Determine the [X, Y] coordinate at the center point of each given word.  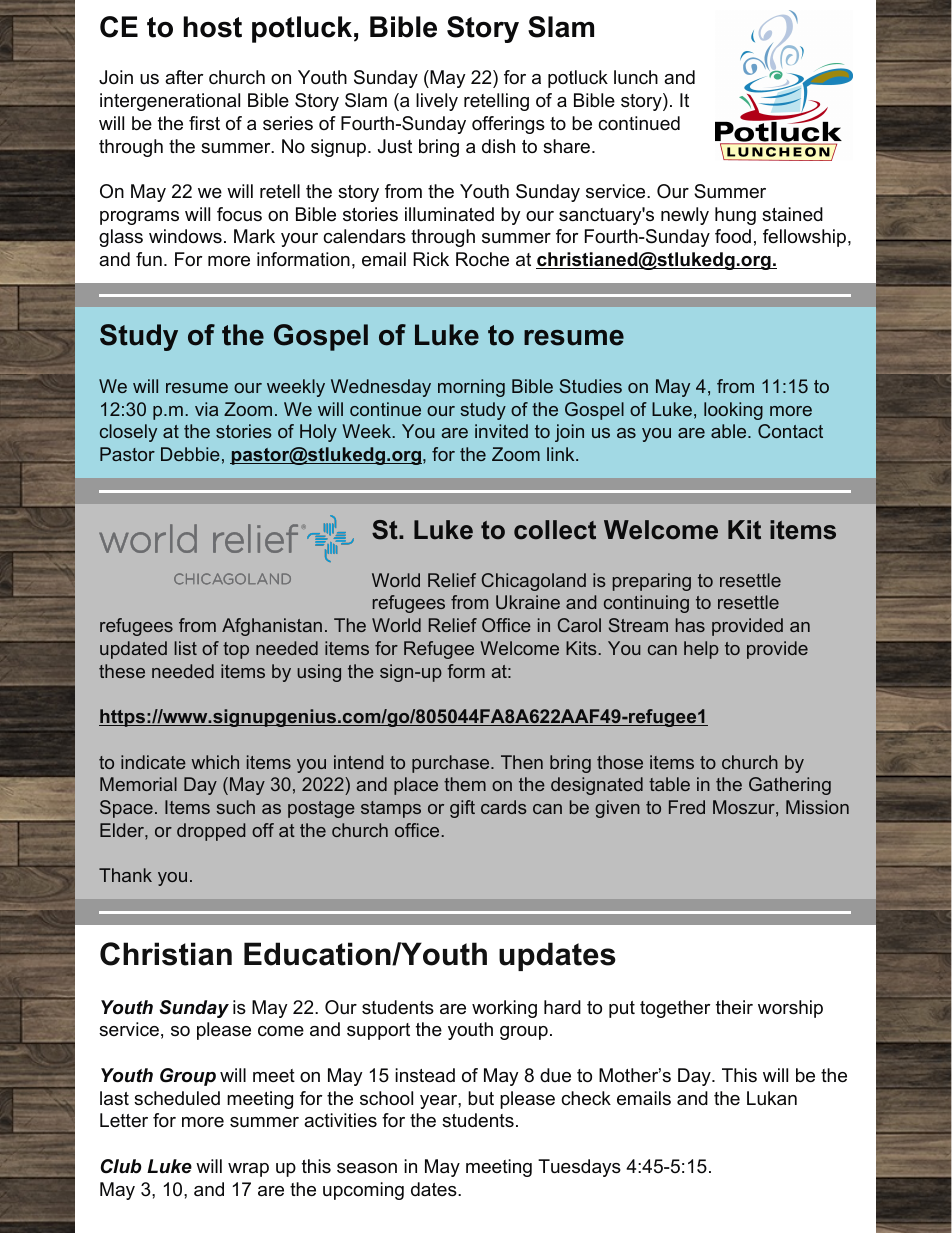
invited [501, 431]
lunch [636, 77]
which [215, 762]
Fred [687, 807]
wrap [248, 1170]
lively [437, 102]
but [481, 1098]
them [465, 784]
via [206, 409]
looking [733, 411]
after [184, 77]
